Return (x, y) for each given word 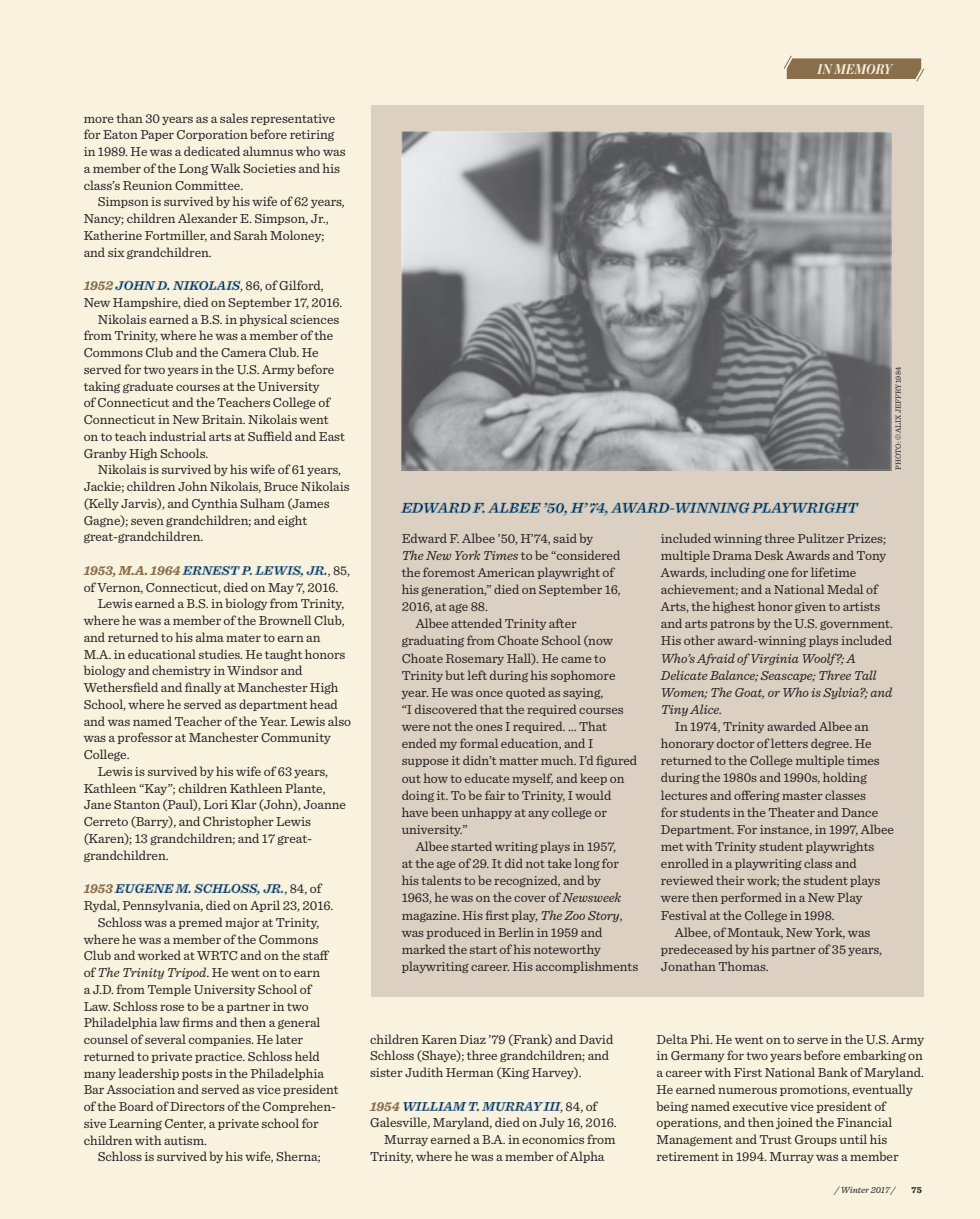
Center (185, 1124)
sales (234, 118)
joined (794, 1123)
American (506, 572)
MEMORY (863, 69)
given (810, 607)
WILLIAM (434, 1106)
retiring (312, 135)
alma (210, 637)
